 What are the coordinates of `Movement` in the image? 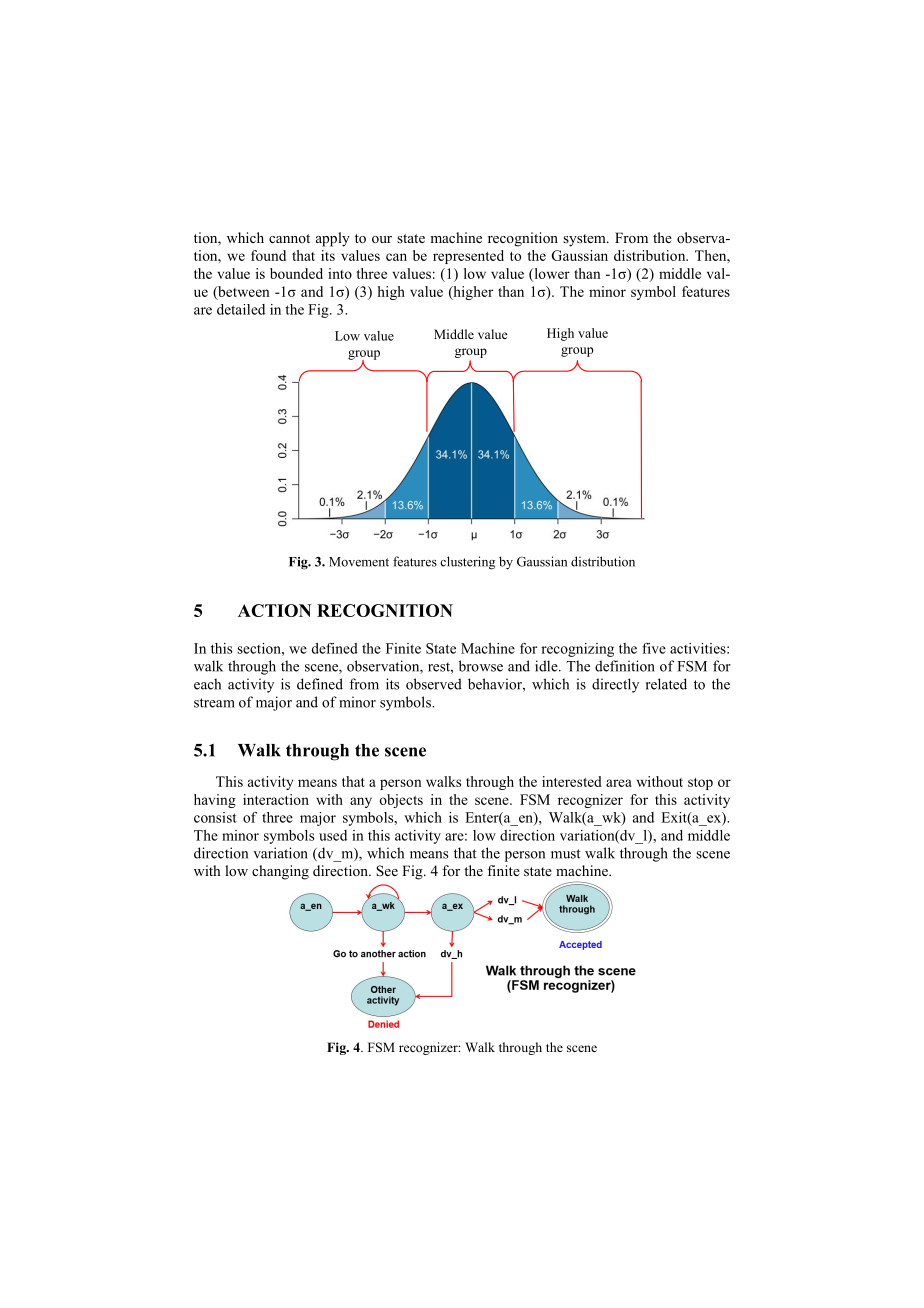 It's located at (359, 562).
